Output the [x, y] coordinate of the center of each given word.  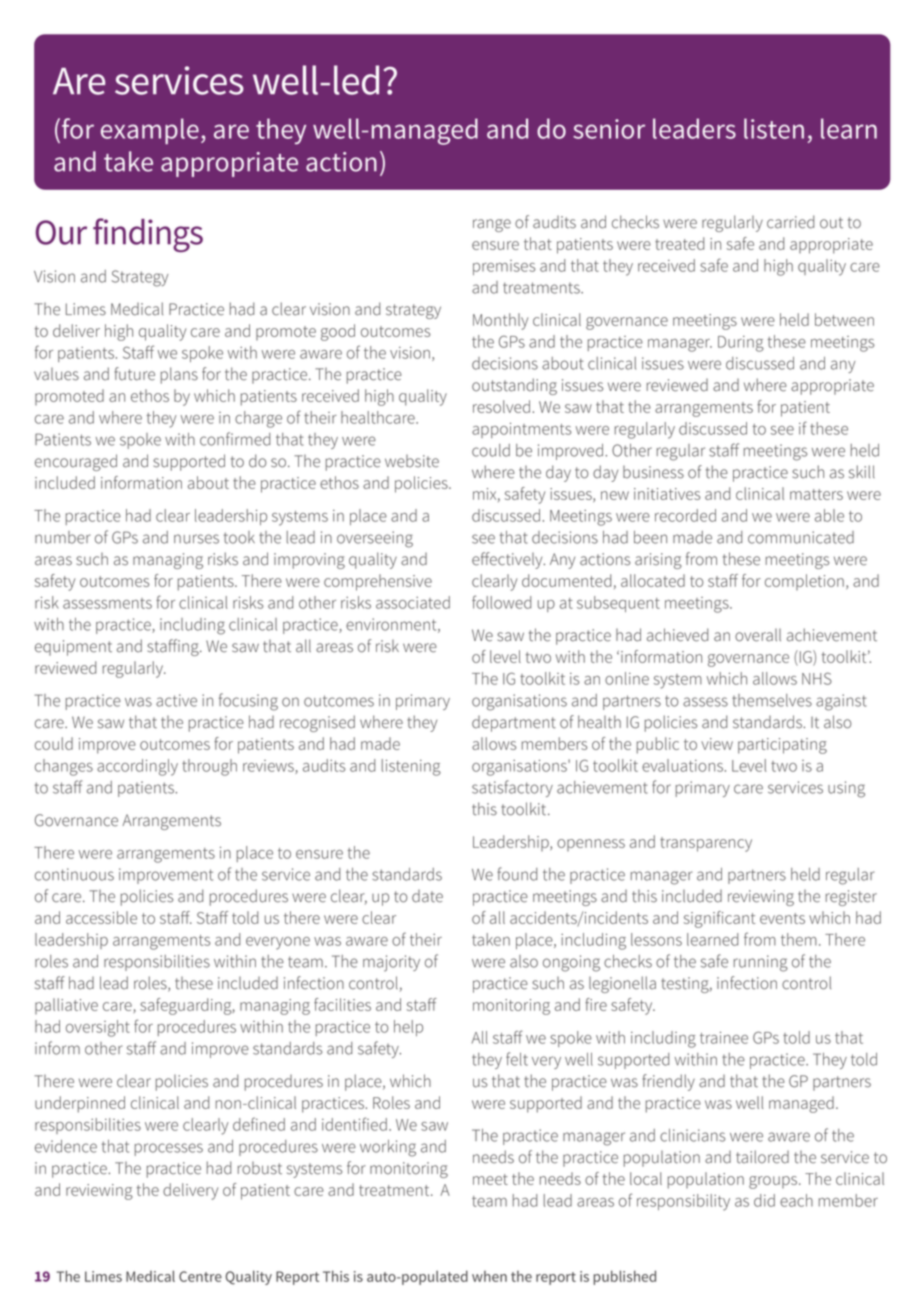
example [150, 131]
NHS [817, 678]
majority [391, 963]
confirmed [235, 439]
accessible [101, 917]
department [514, 724]
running [761, 963]
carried [790, 222]
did [764, 1200]
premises [504, 267]
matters [816, 494]
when [489, 1276]
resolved [501, 406]
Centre [200, 1276]
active [176, 700]
